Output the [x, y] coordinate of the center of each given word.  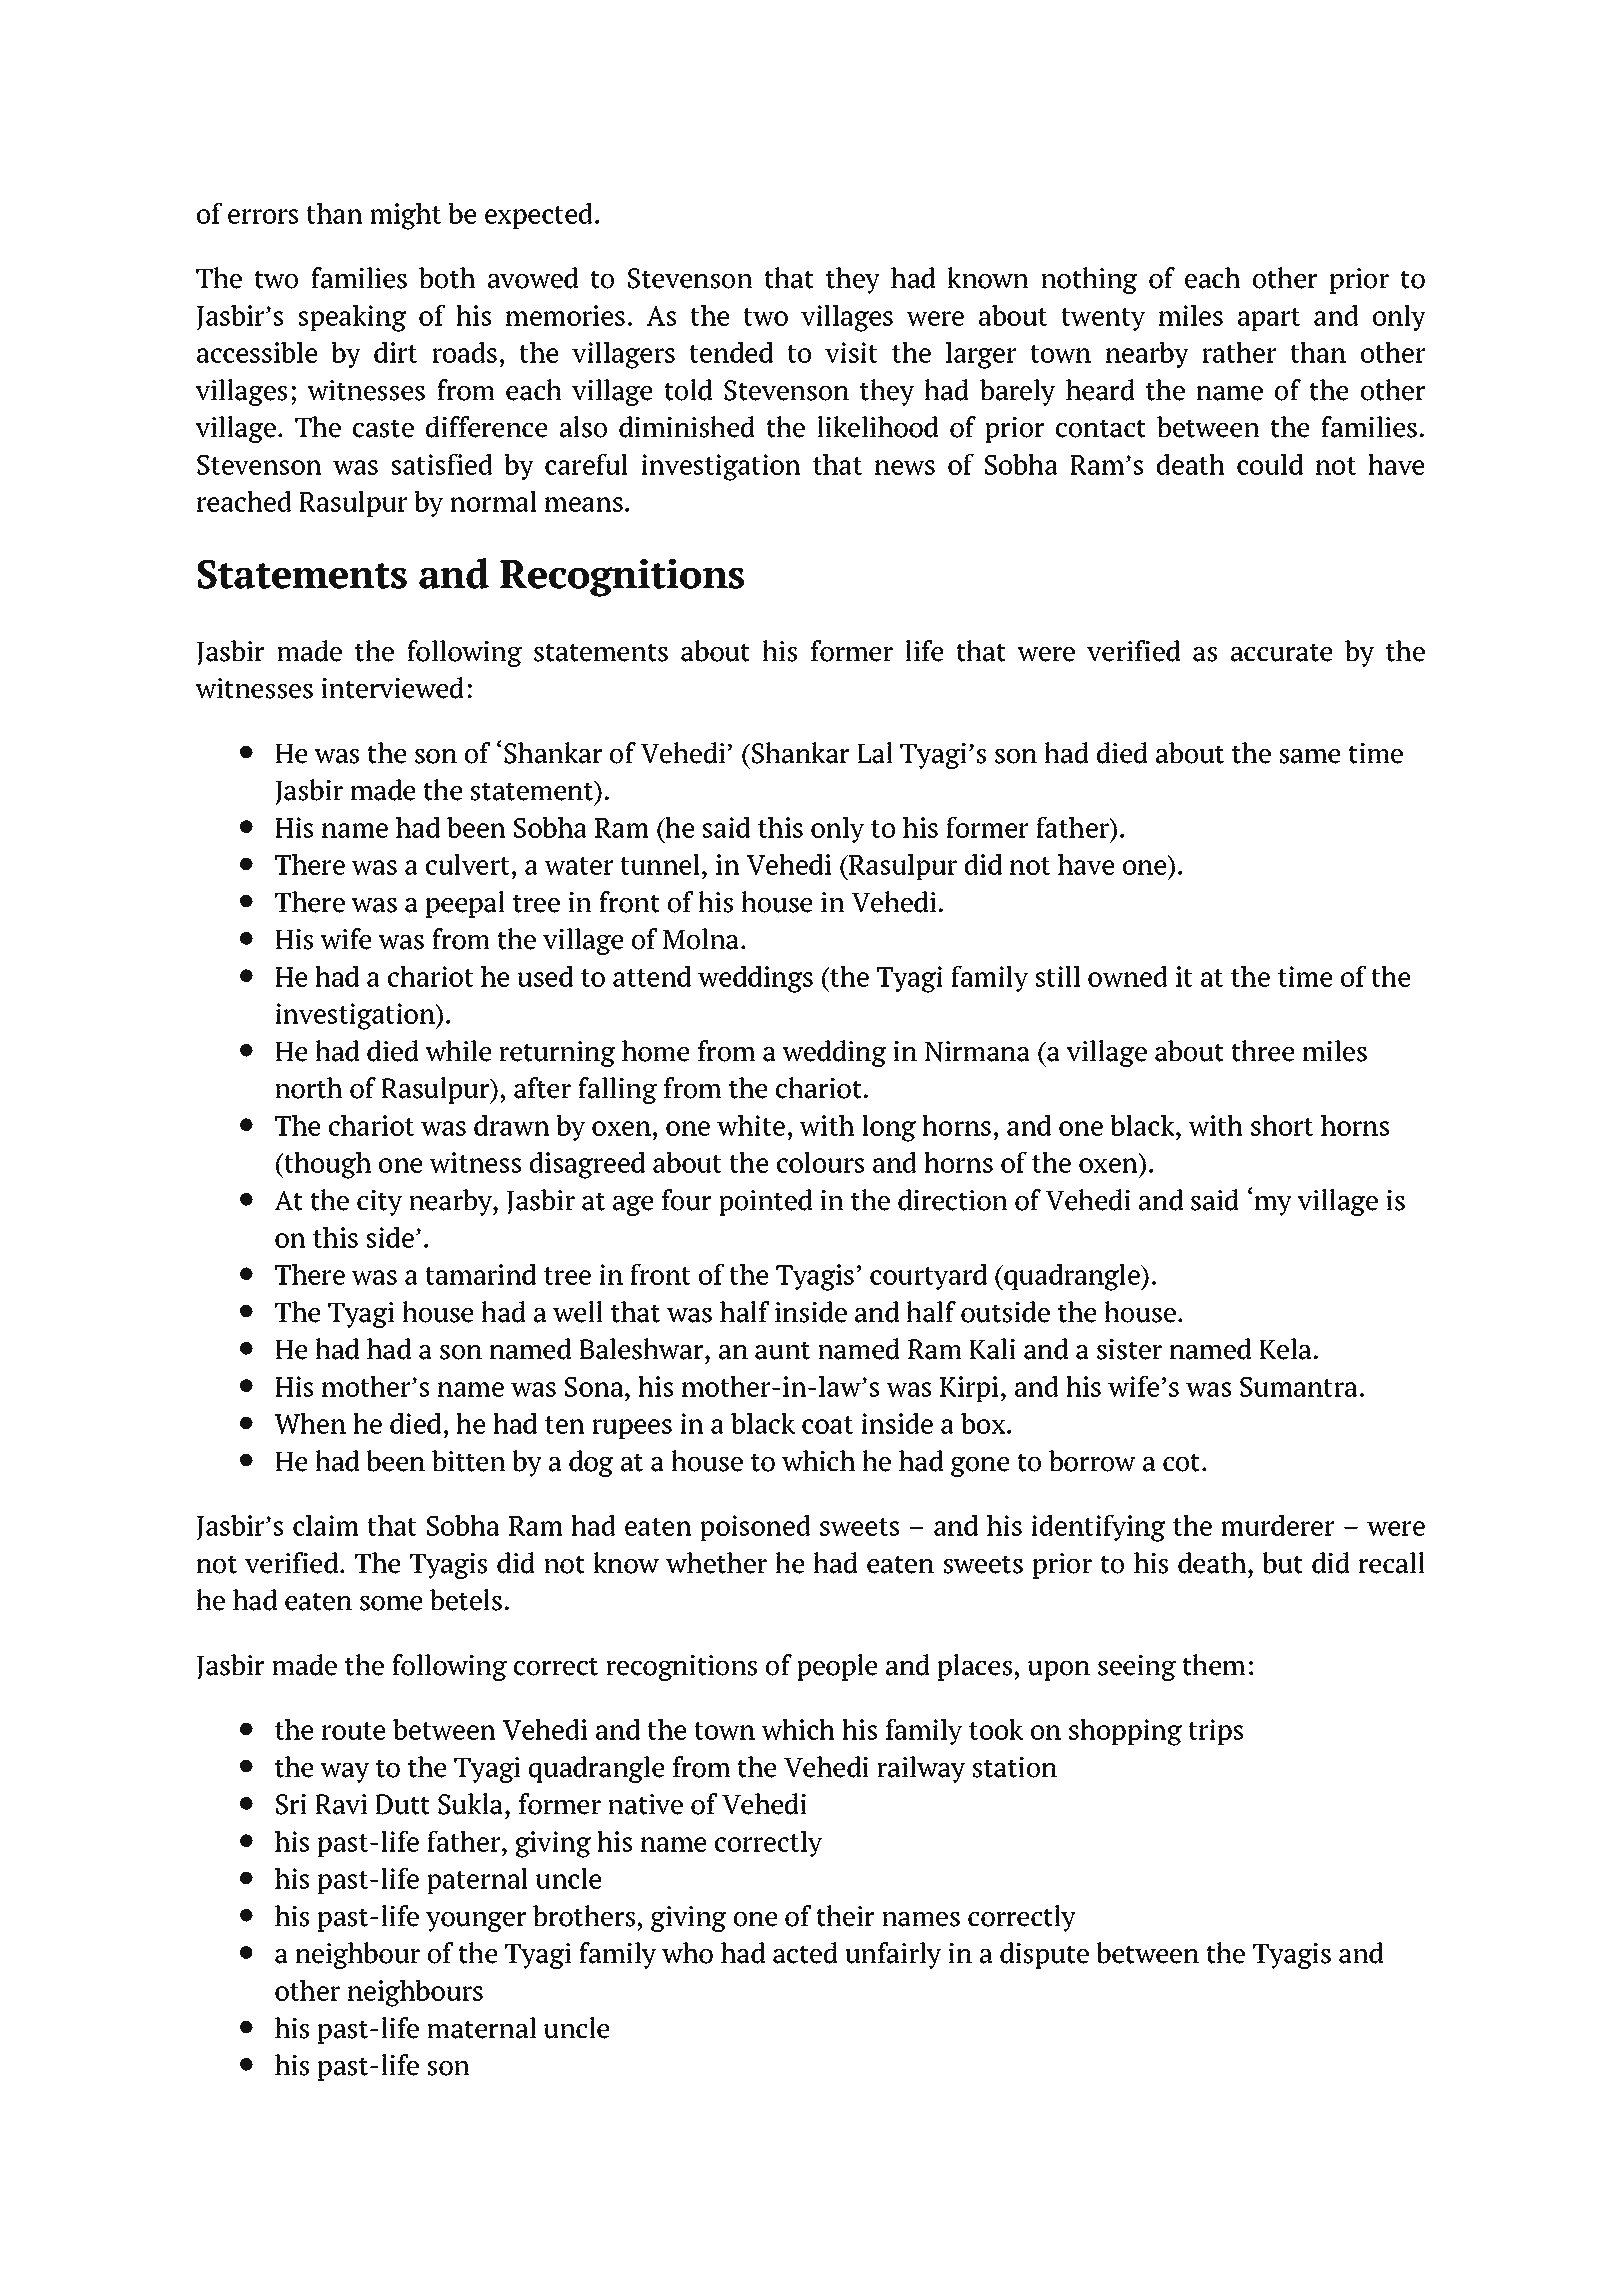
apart [1269, 319]
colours [820, 1162]
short [1282, 1125]
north [308, 1088]
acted [805, 1953]
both [447, 278]
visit [851, 352]
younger [476, 1921]
